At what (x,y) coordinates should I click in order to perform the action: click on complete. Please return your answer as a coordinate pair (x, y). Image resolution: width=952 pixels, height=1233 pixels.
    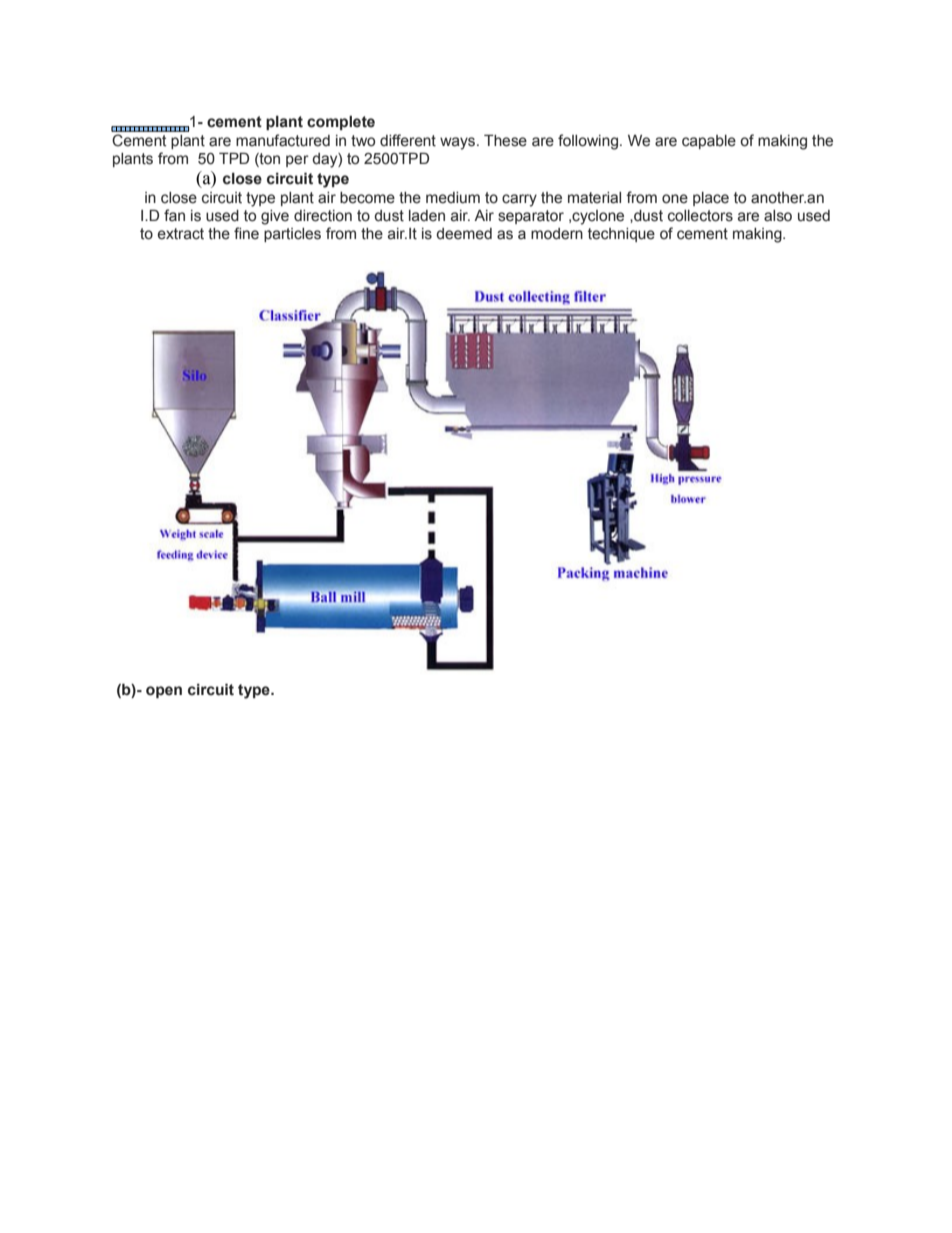
    Looking at the image, I should click on (341, 123).
